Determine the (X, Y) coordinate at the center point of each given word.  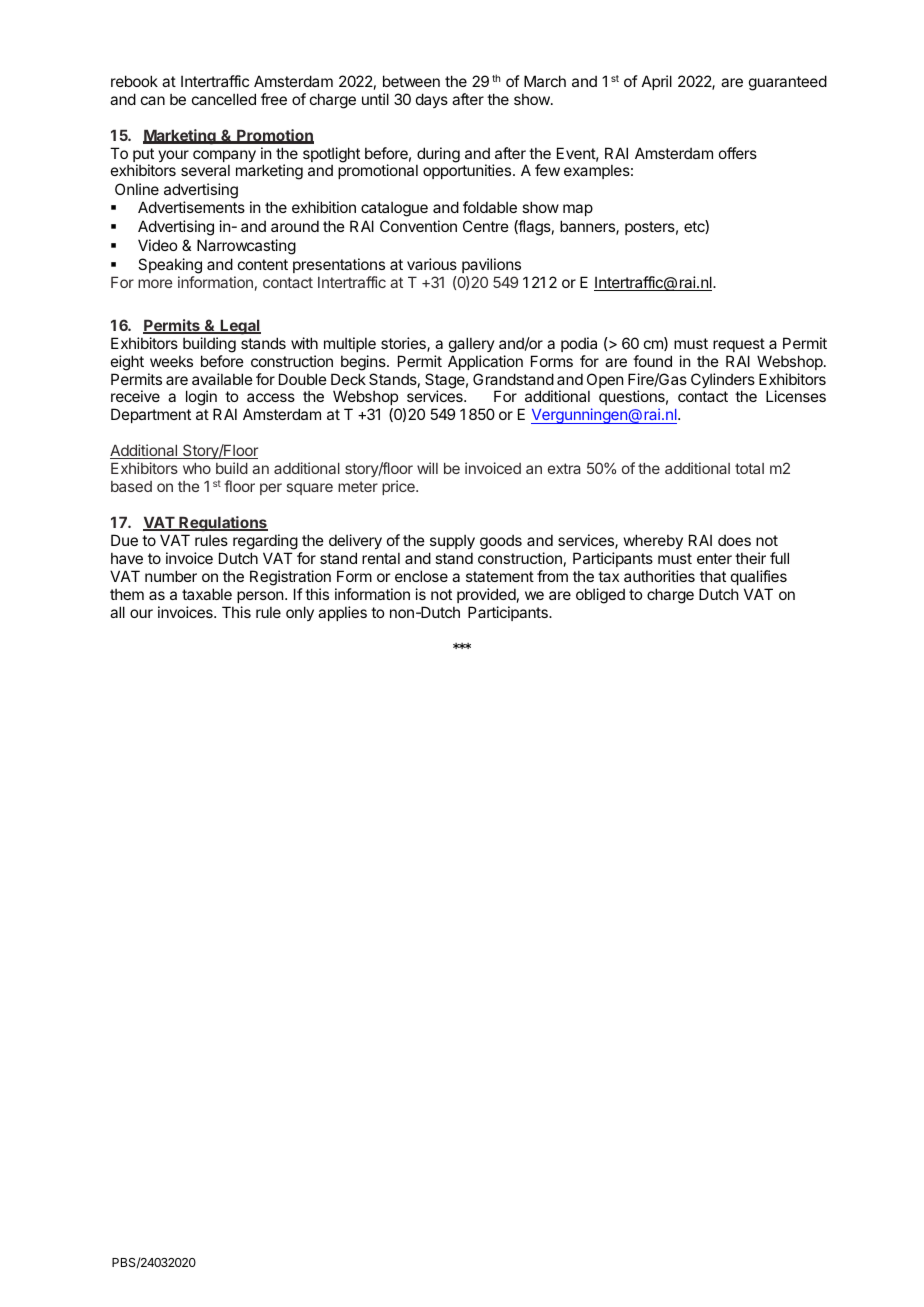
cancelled (224, 99)
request (739, 345)
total (749, 468)
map (578, 210)
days (432, 100)
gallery (472, 345)
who (197, 468)
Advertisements (191, 207)
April (657, 82)
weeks (171, 361)
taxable (207, 594)
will (427, 468)
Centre (486, 226)
